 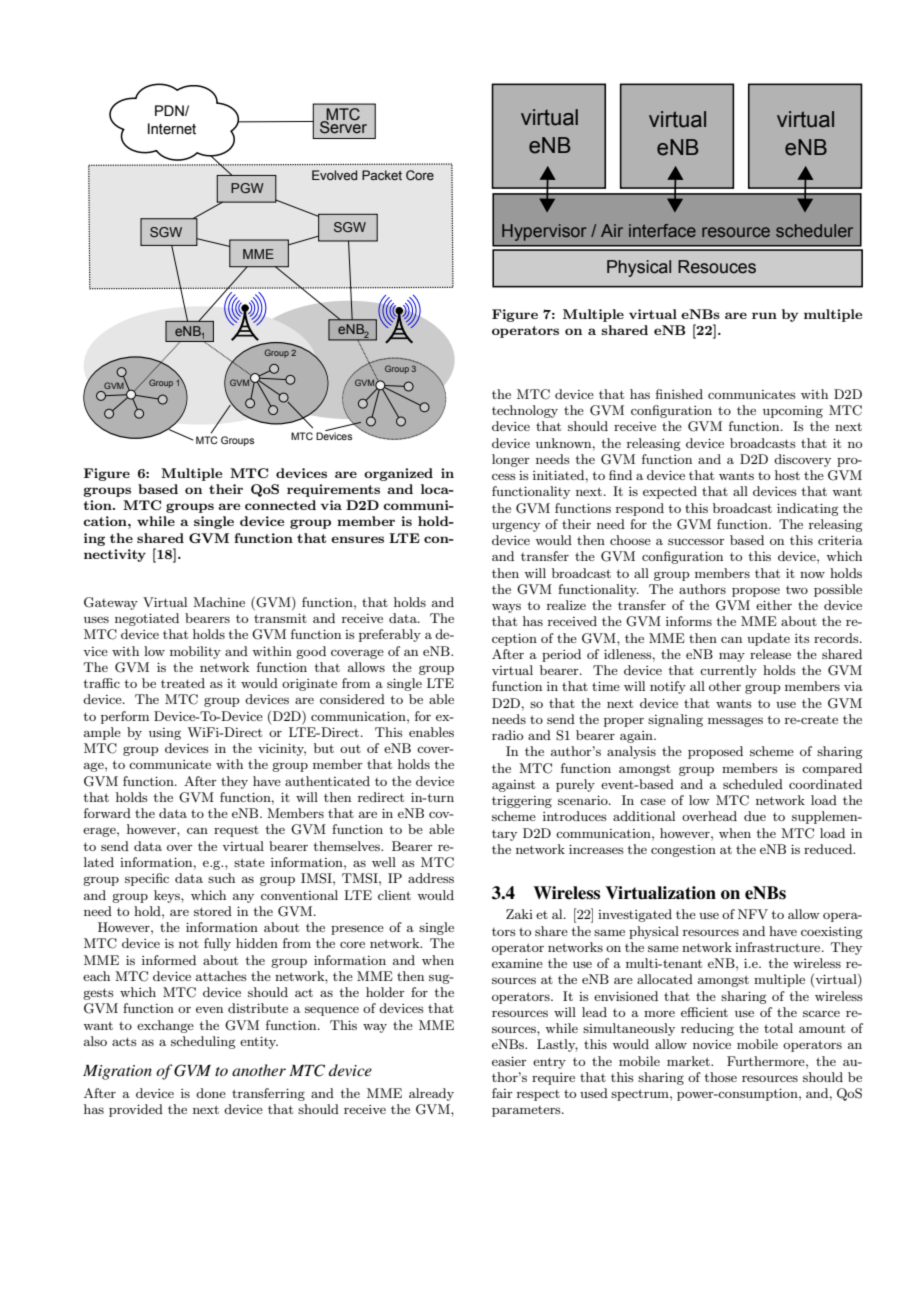 What do you see at coordinates (793, 412) in the screenshot?
I see `upcoming` at bounding box center [793, 412].
